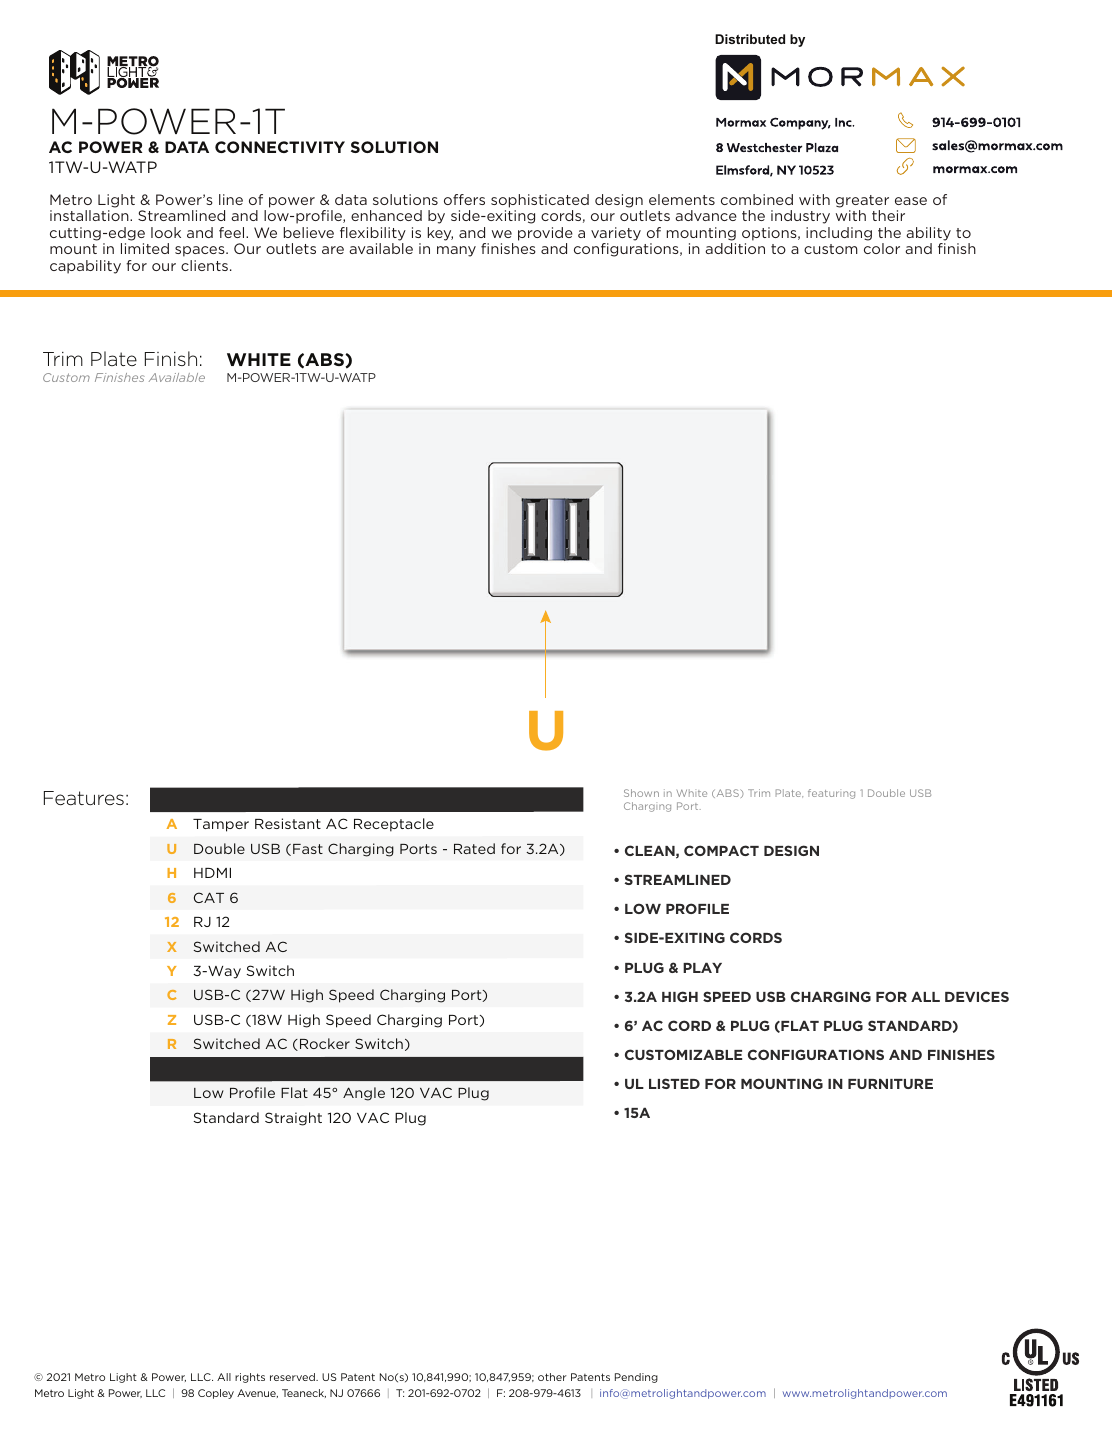  I want to click on featuring, so click(831, 794).
